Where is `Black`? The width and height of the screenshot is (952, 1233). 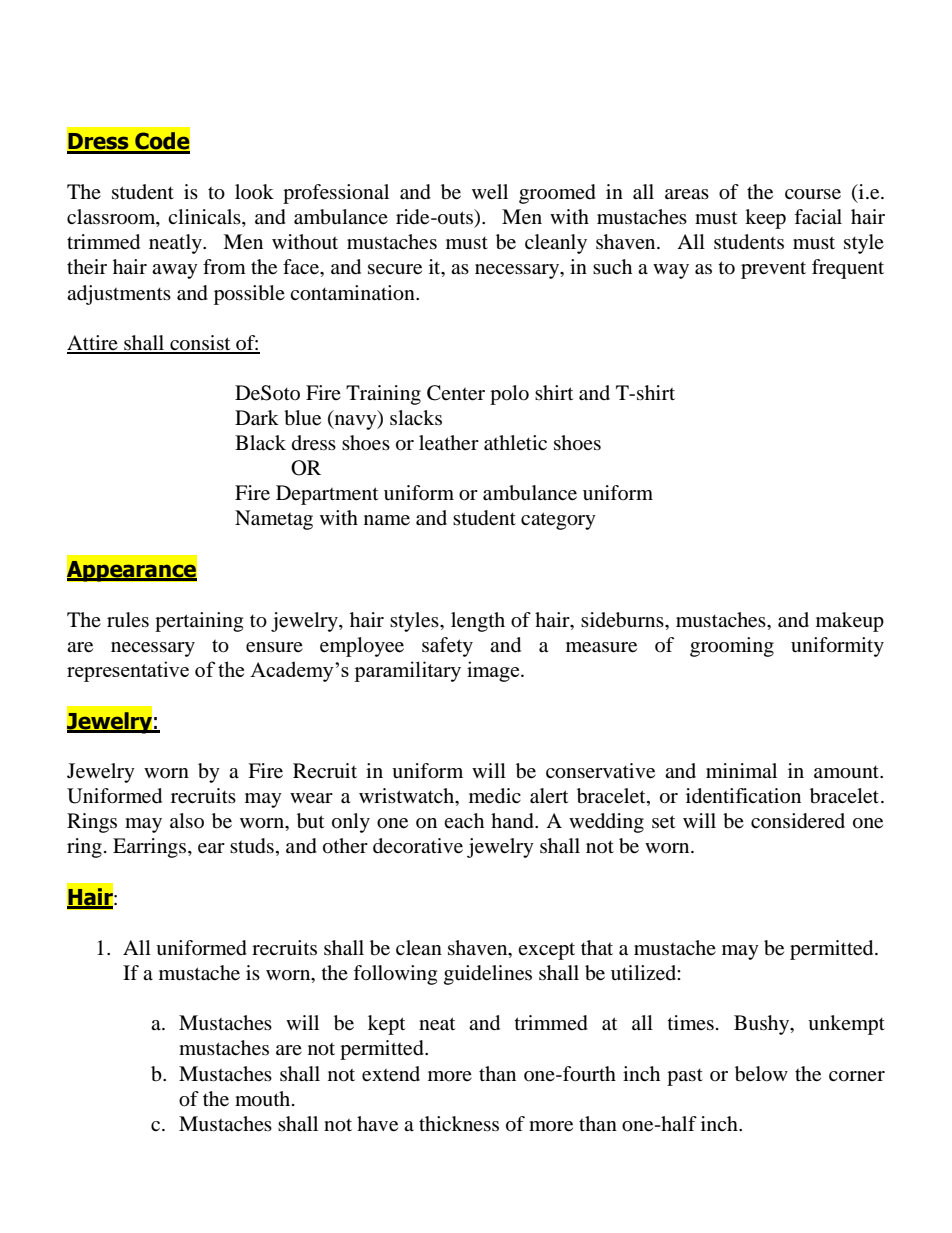
Black is located at coordinates (260, 443).
